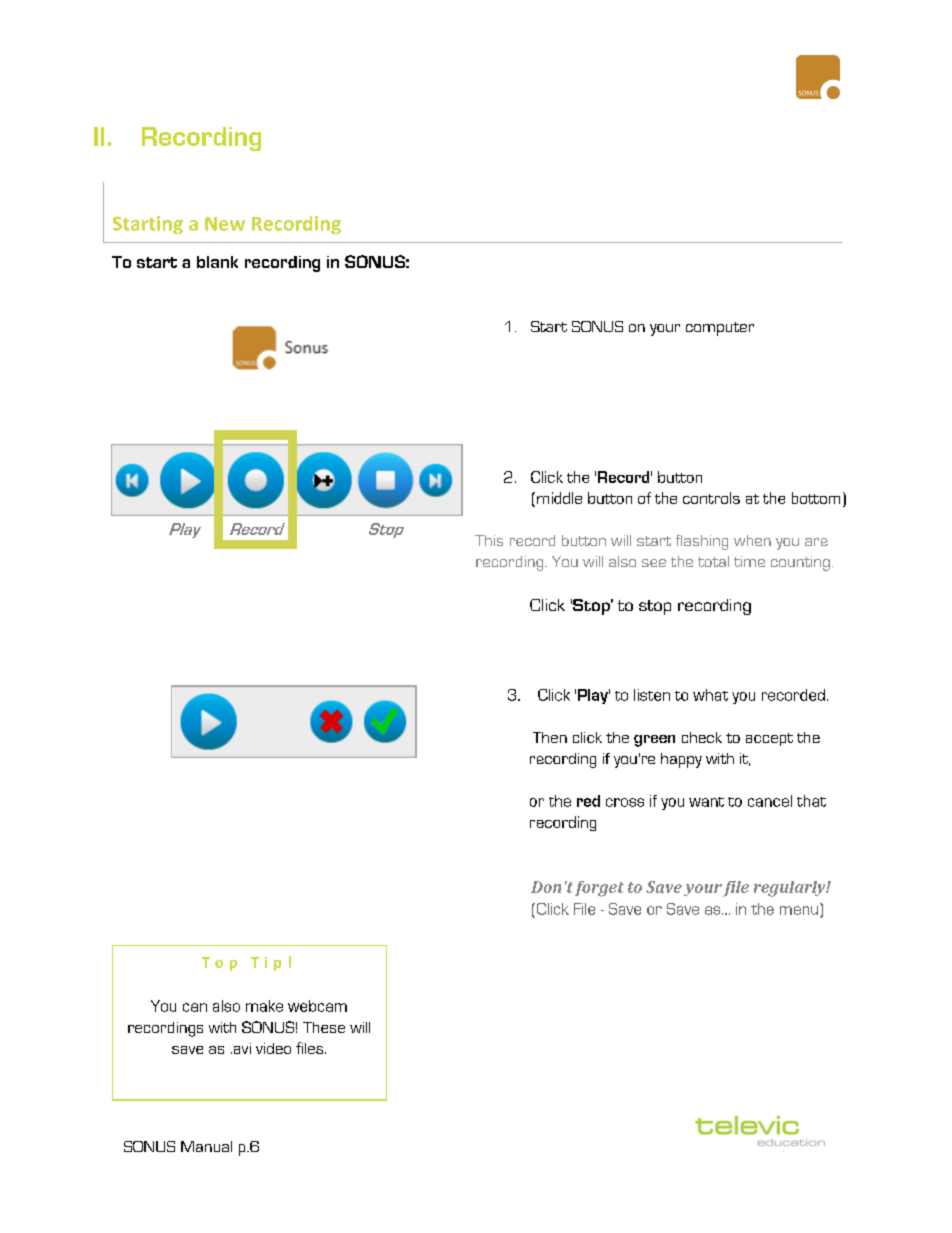  I want to click on Manual, so click(206, 1146).
